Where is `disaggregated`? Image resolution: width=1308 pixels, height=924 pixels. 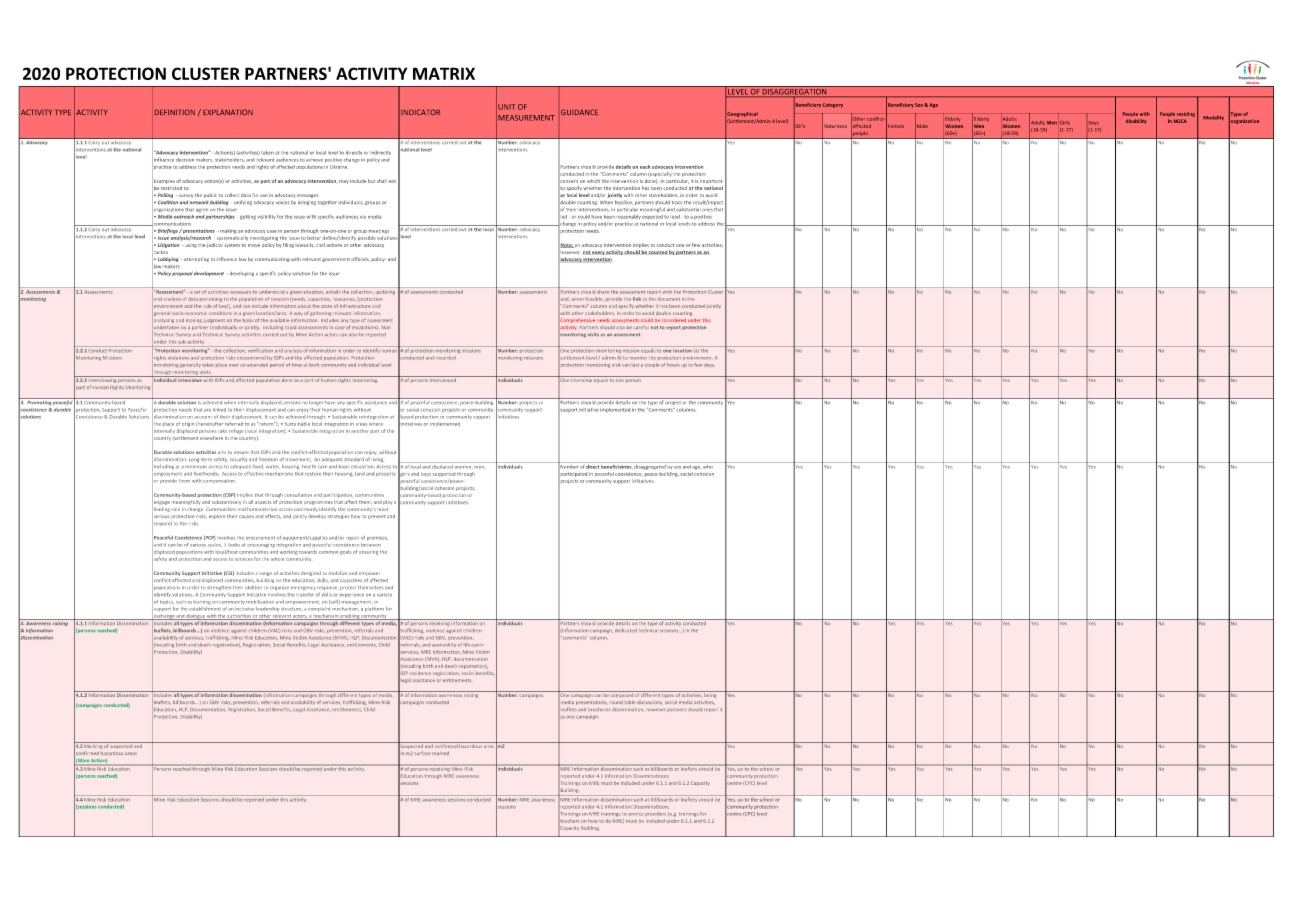 disaggregated is located at coordinates (650, 466).
